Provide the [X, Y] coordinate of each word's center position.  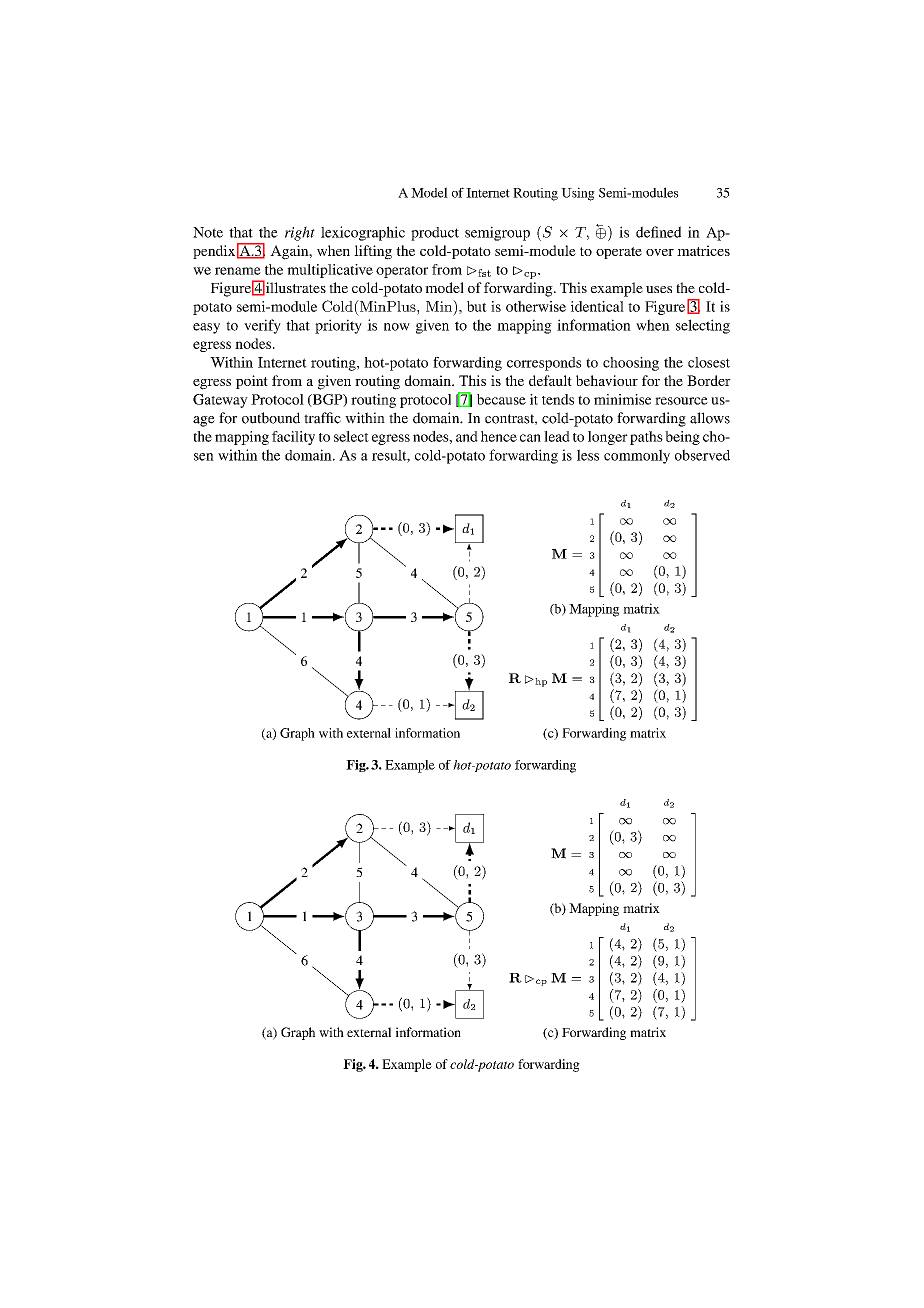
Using [578, 194]
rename [238, 271]
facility [293, 438]
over [660, 252]
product [435, 234]
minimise [622, 399]
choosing [631, 364]
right [300, 233]
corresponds [544, 364]
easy [206, 328]
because [501, 399]
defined [658, 232]
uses [659, 289]
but [477, 306]
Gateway [220, 401]
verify [262, 326]
